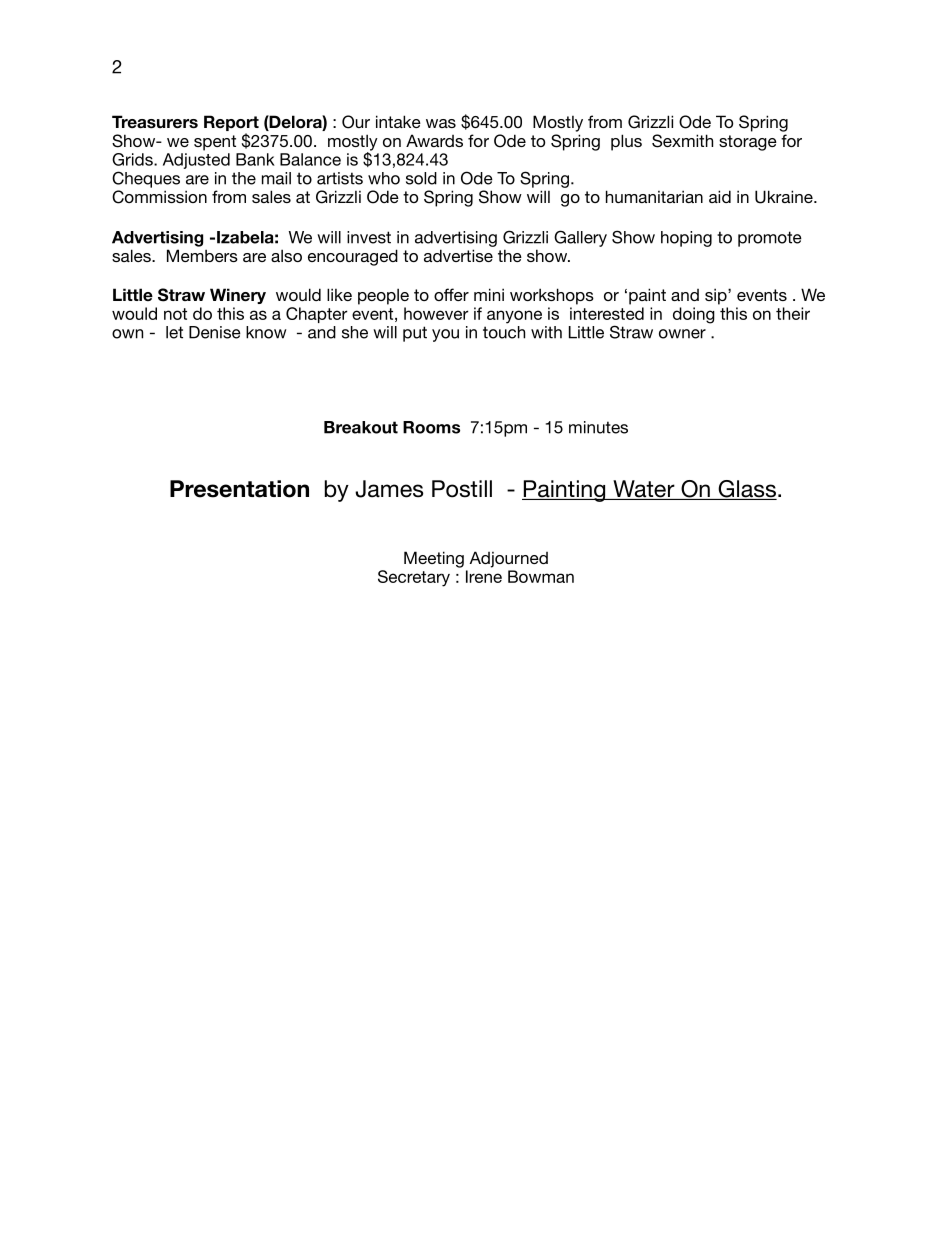  Describe the element at coordinates (686, 239) in the screenshot. I see `hoping` at that location.
